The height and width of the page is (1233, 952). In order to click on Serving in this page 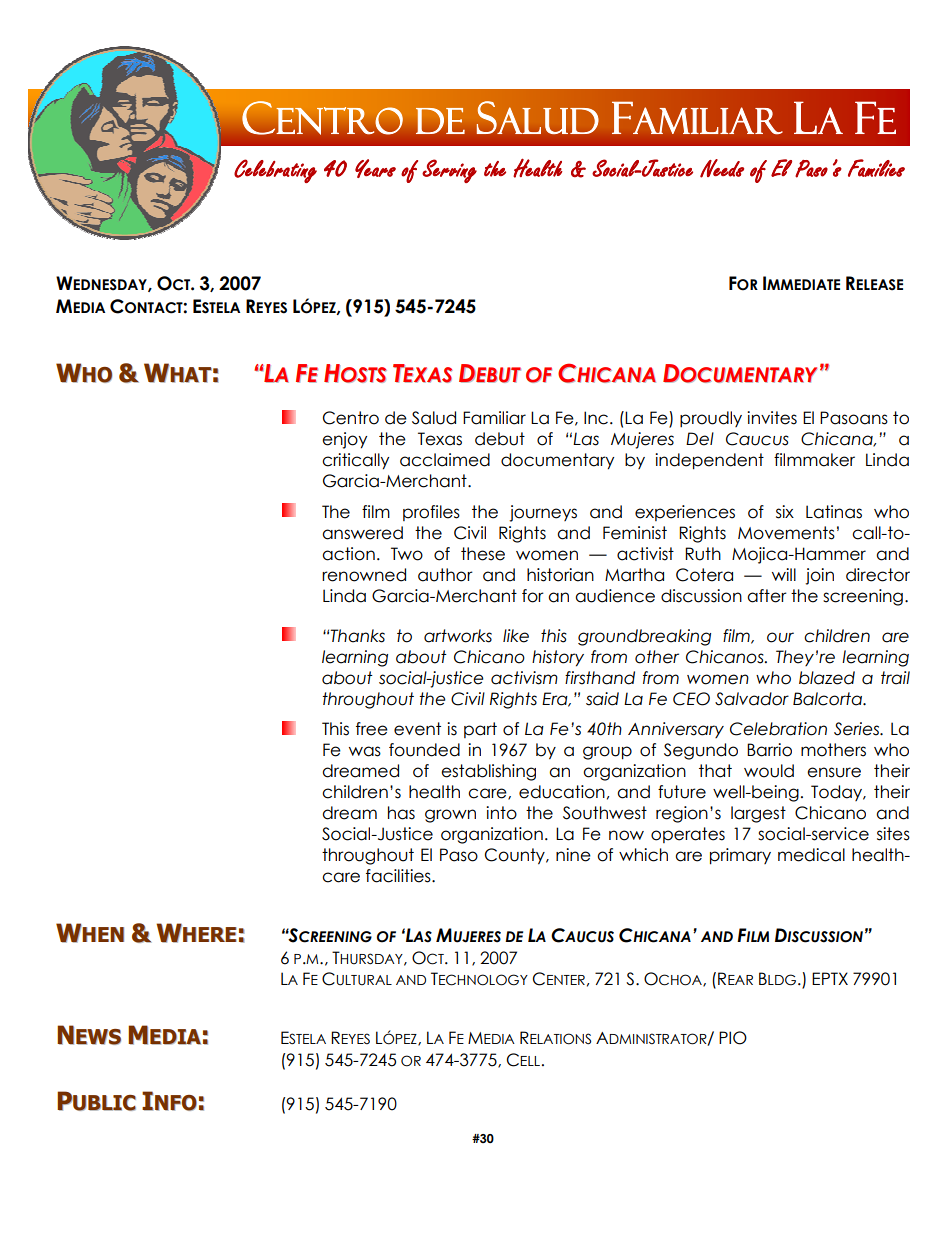, I will do `click(449, 171)`.
